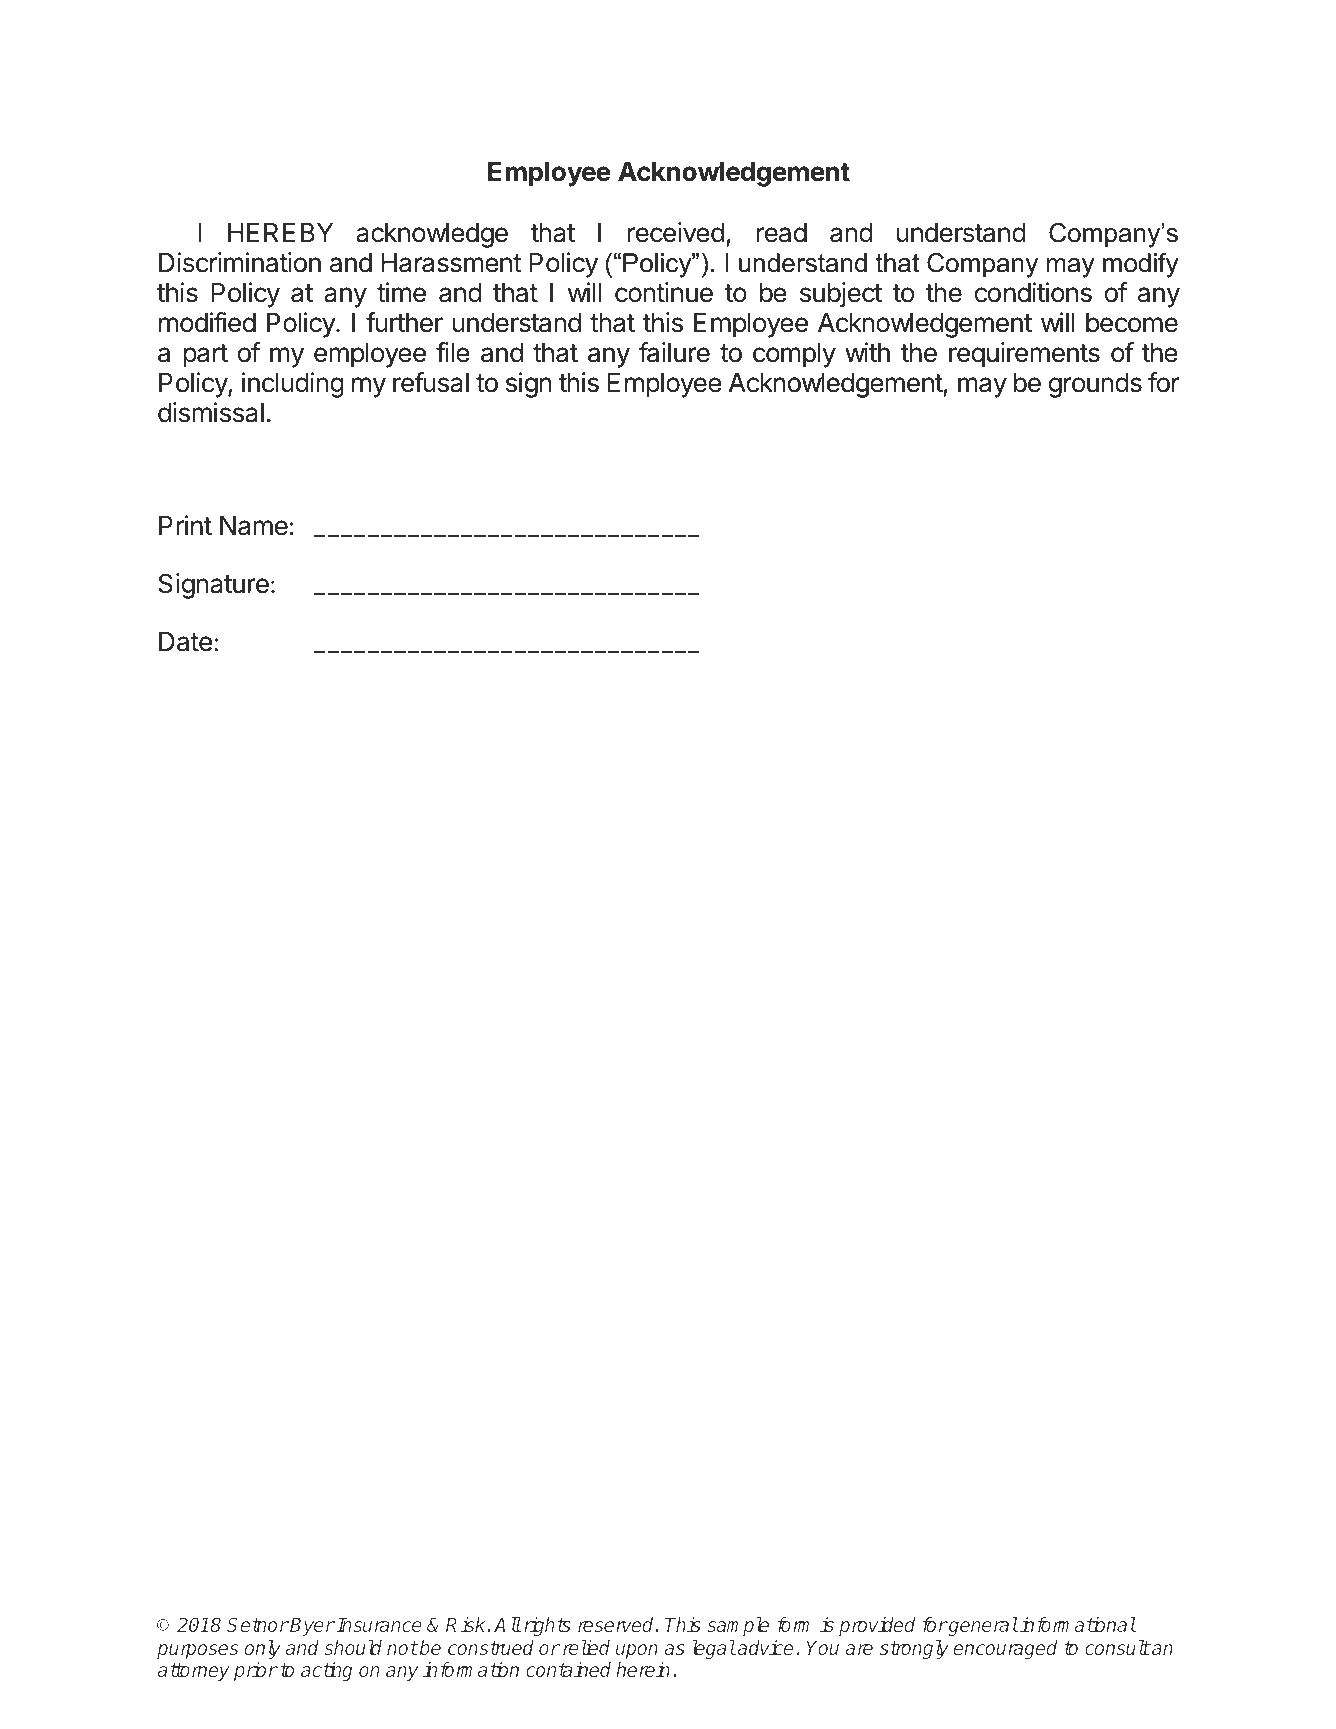 Image resolution: width=1336 pixels, height=1729 pixels. What do you see at coordinates (664, 292) in the screenshot?
I see `continue` at bounding box center [664, 292].
